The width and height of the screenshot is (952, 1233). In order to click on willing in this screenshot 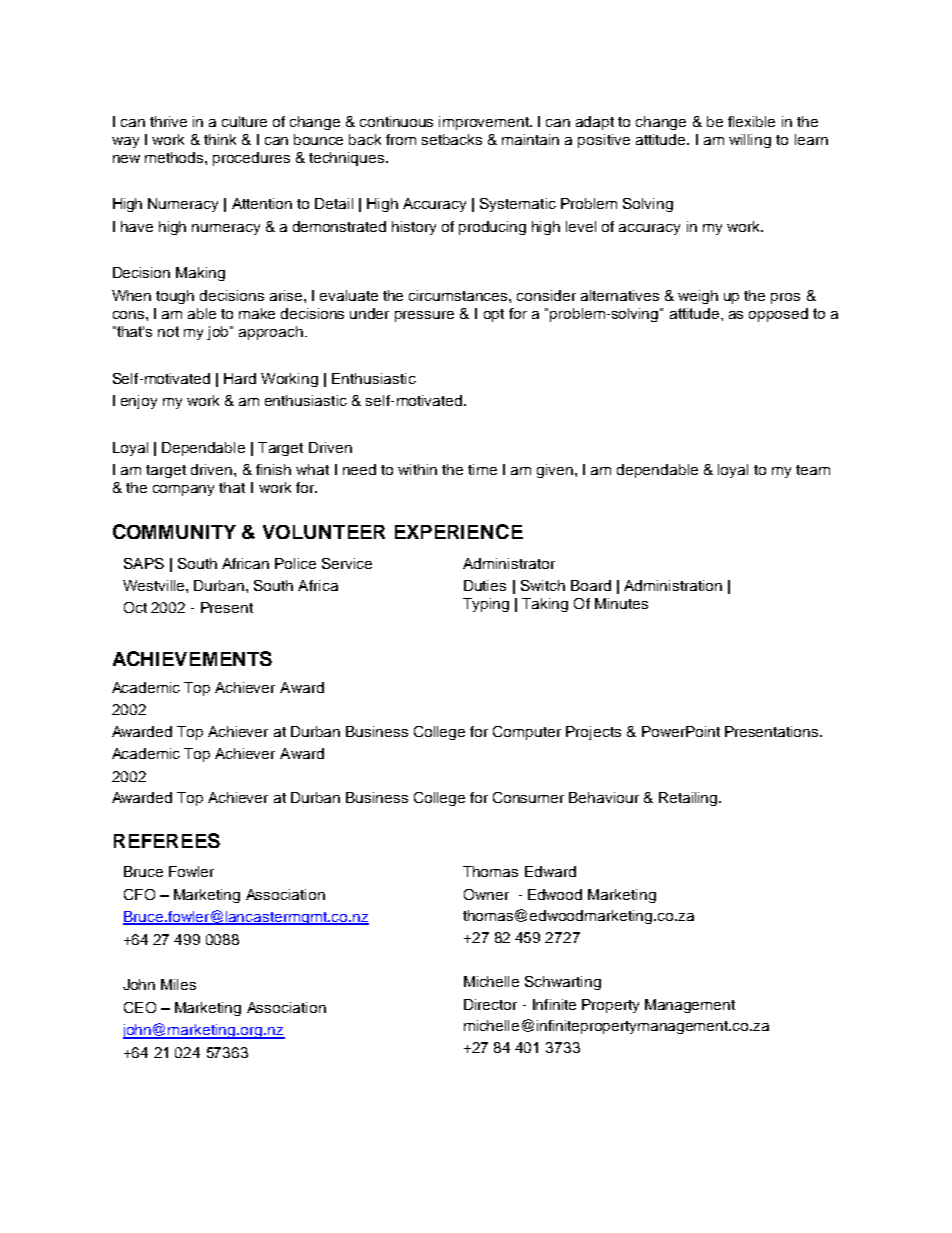, I will do `click(750, 141)`.
